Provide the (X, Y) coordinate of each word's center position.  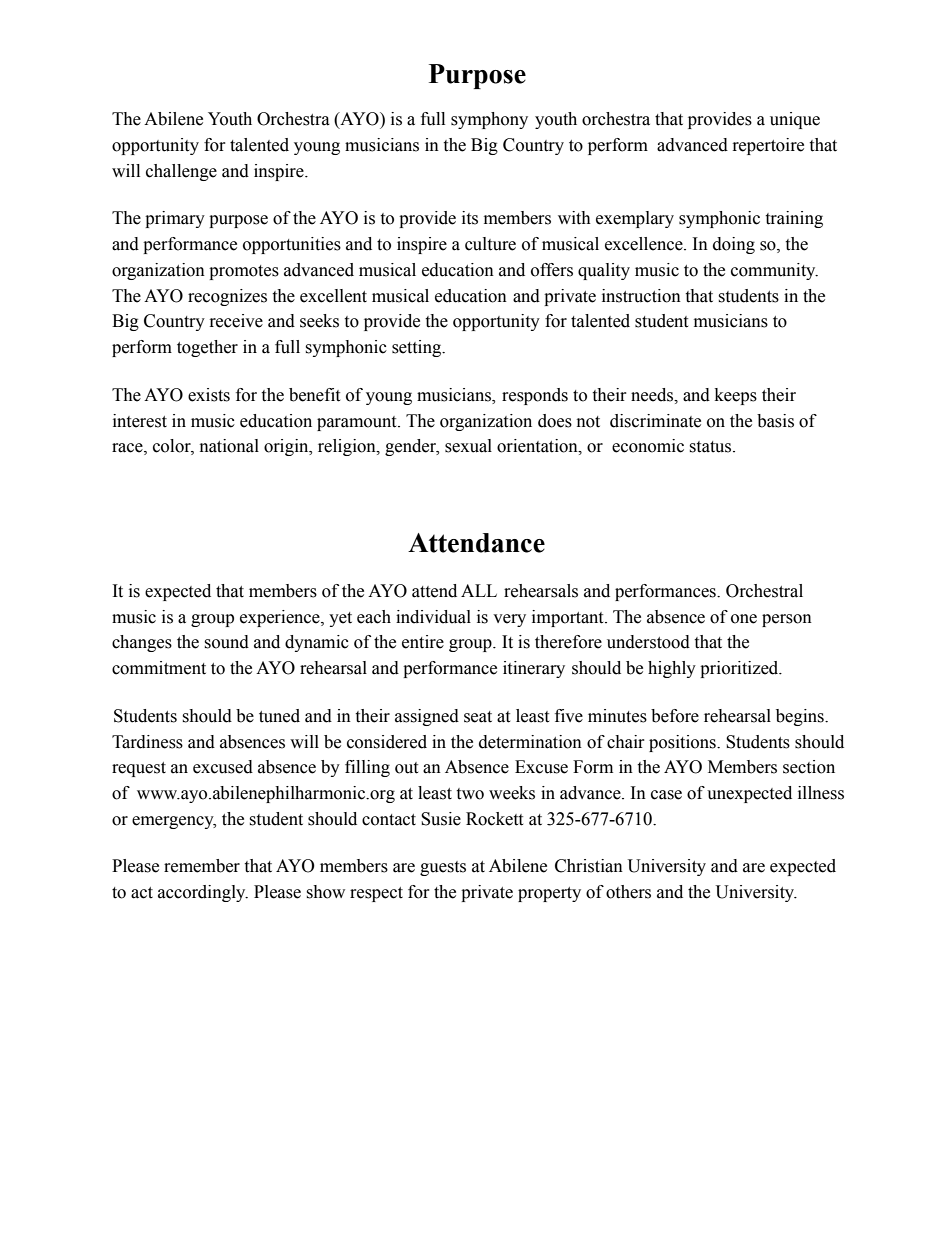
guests (443, 868)
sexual (468, 446)
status (711, 447)
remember (202, 866)
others (628, 892)
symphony (489, 120)
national (229, 446)
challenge (181, 172)
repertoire (768, 146)
